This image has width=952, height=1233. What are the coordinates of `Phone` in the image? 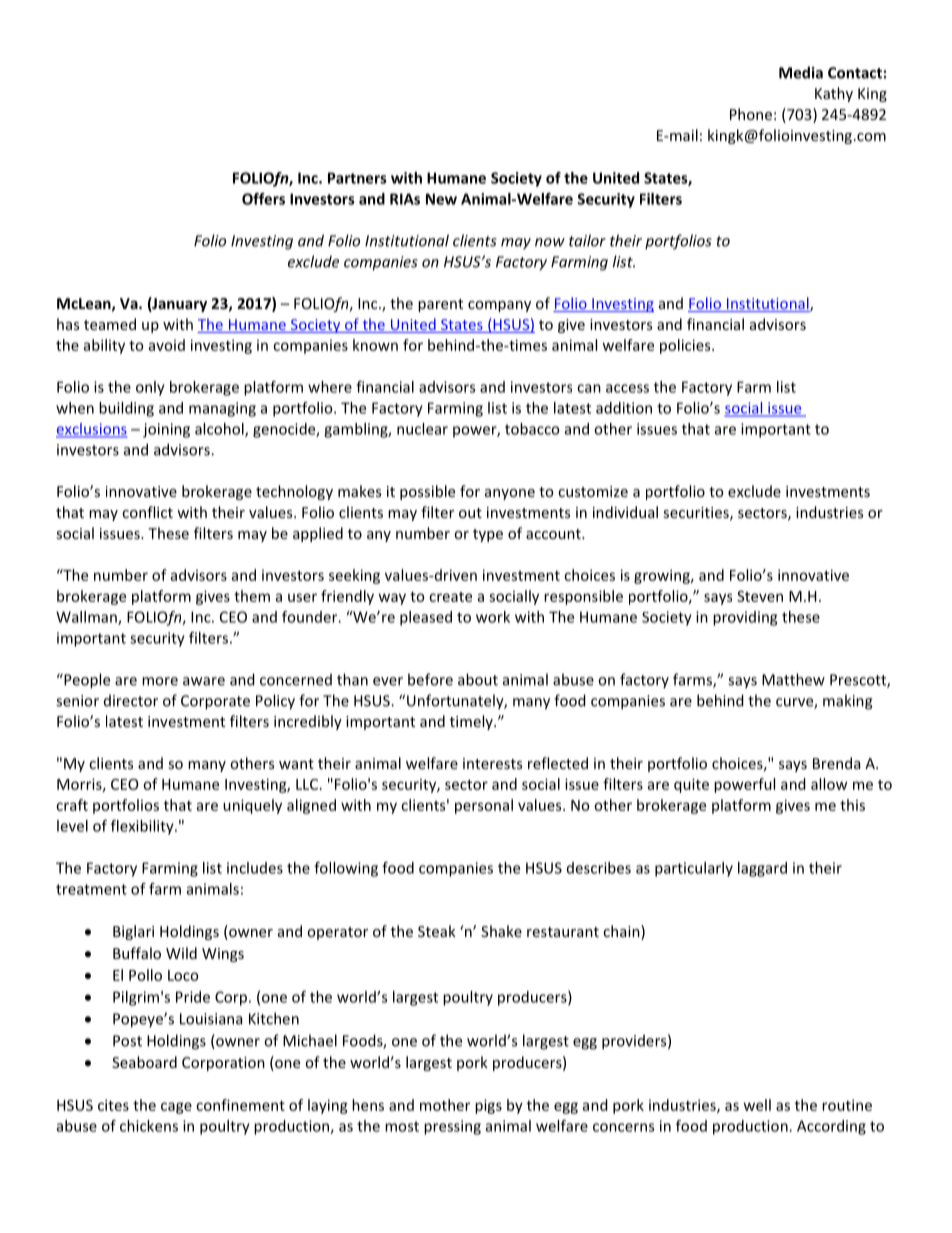 It's located at (751, 114).
